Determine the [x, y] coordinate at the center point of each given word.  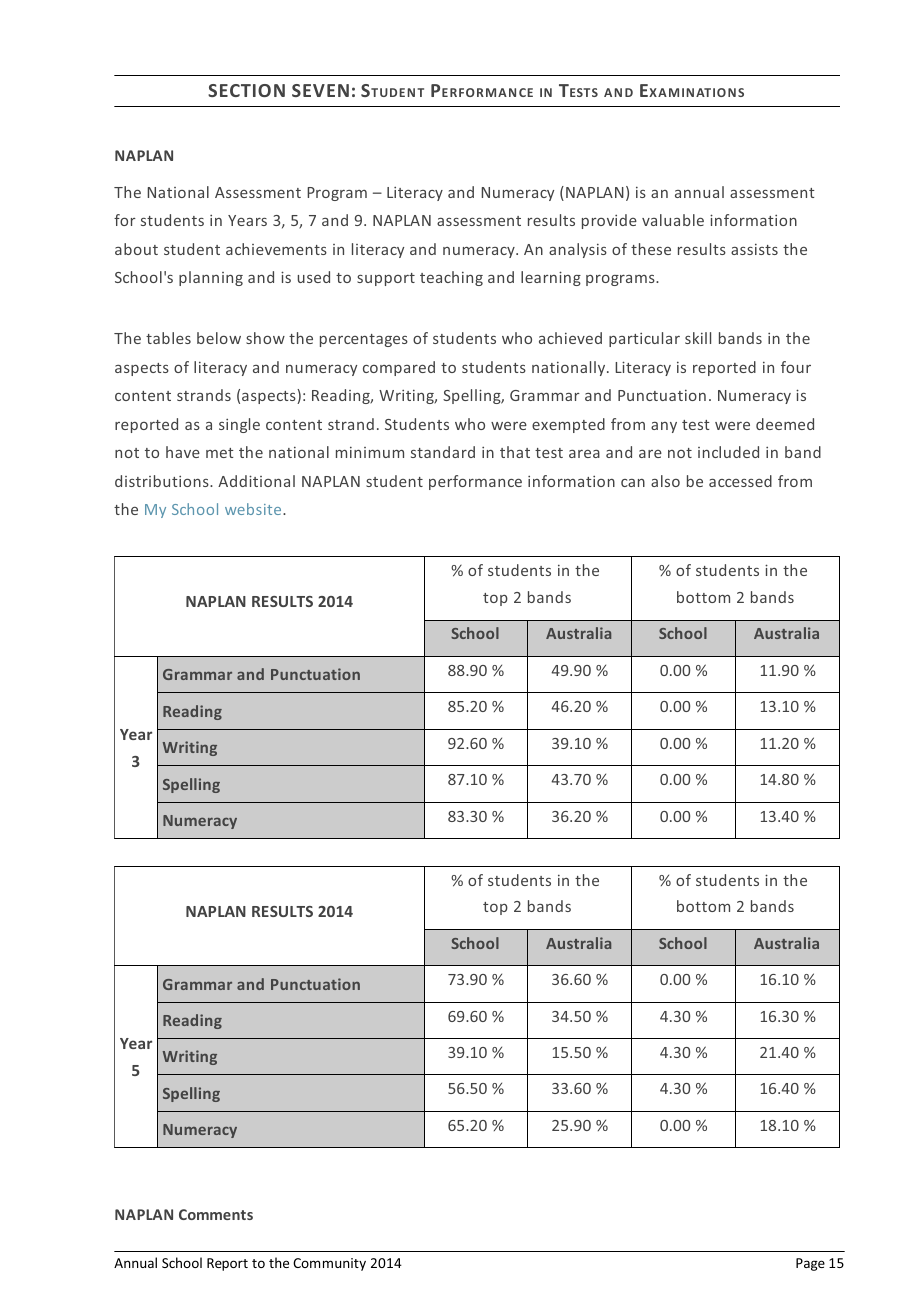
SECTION [246, 90]
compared [399, 368]
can [633, 483]
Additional [256, 481]
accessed [740, 481]
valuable [673, 220]
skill [698, 338]
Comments [216, 1214]
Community [329, 1264]
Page [810, 1264]
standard [443, 452]
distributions [163, 481]
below [219, 338]
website [254, 509]
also [665, 481]
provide [609, 221]
